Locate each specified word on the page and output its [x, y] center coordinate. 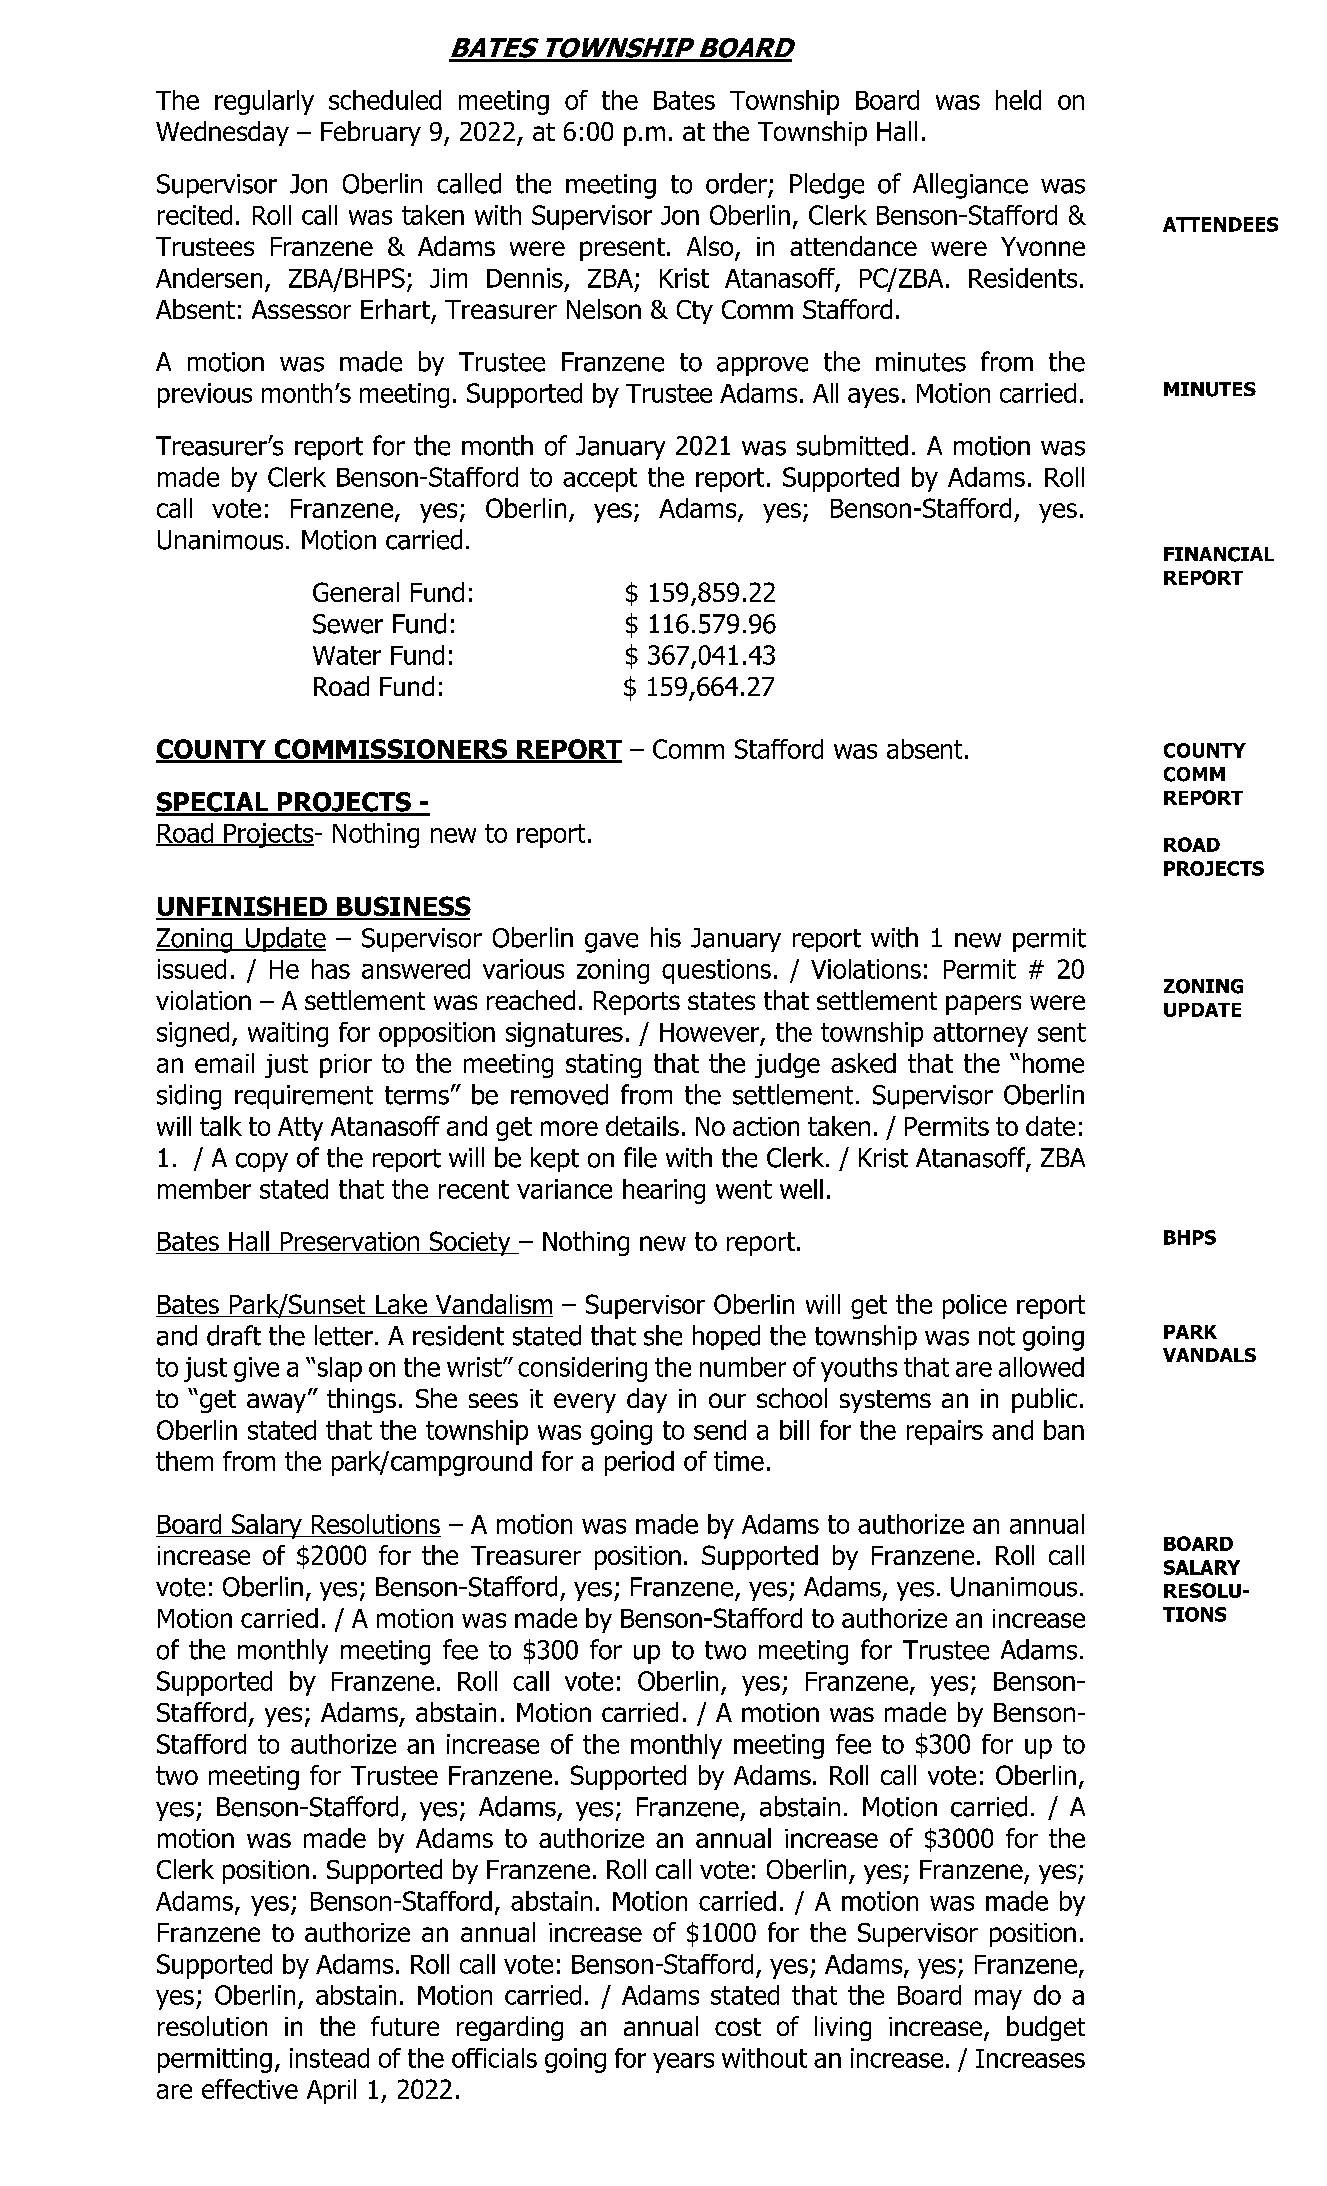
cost [738, 2027]
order [736, 183]
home [1053, 1063]
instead [329, 2058]
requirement [304, 1097]
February [371, 133]
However [709, 1032]
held [1018, 100]
